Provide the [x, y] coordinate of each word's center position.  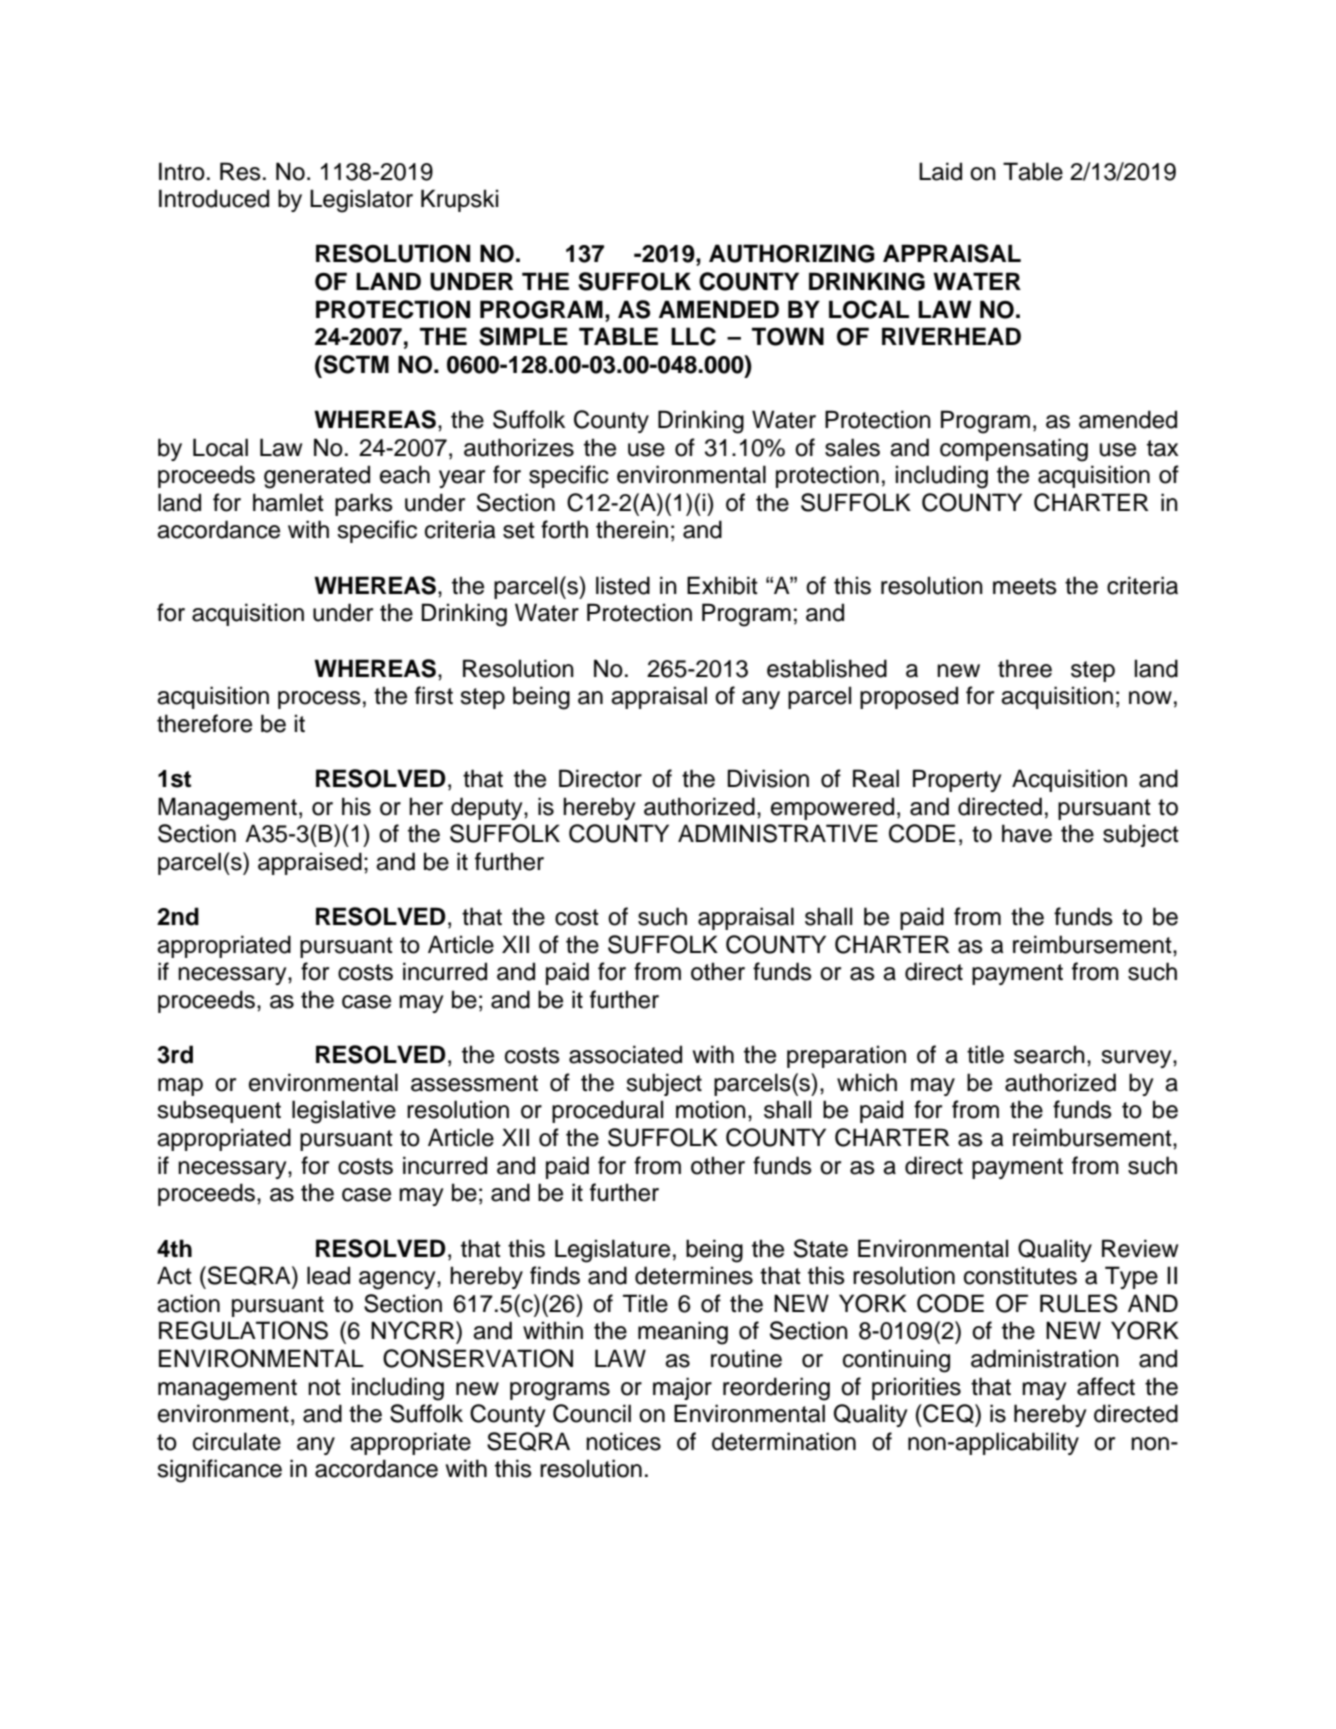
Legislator [361, 201]
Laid [940, 171]
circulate [237, 1441]
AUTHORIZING [792, 253]
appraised [310, 863]
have [1027, 833]
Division [768, 778]
